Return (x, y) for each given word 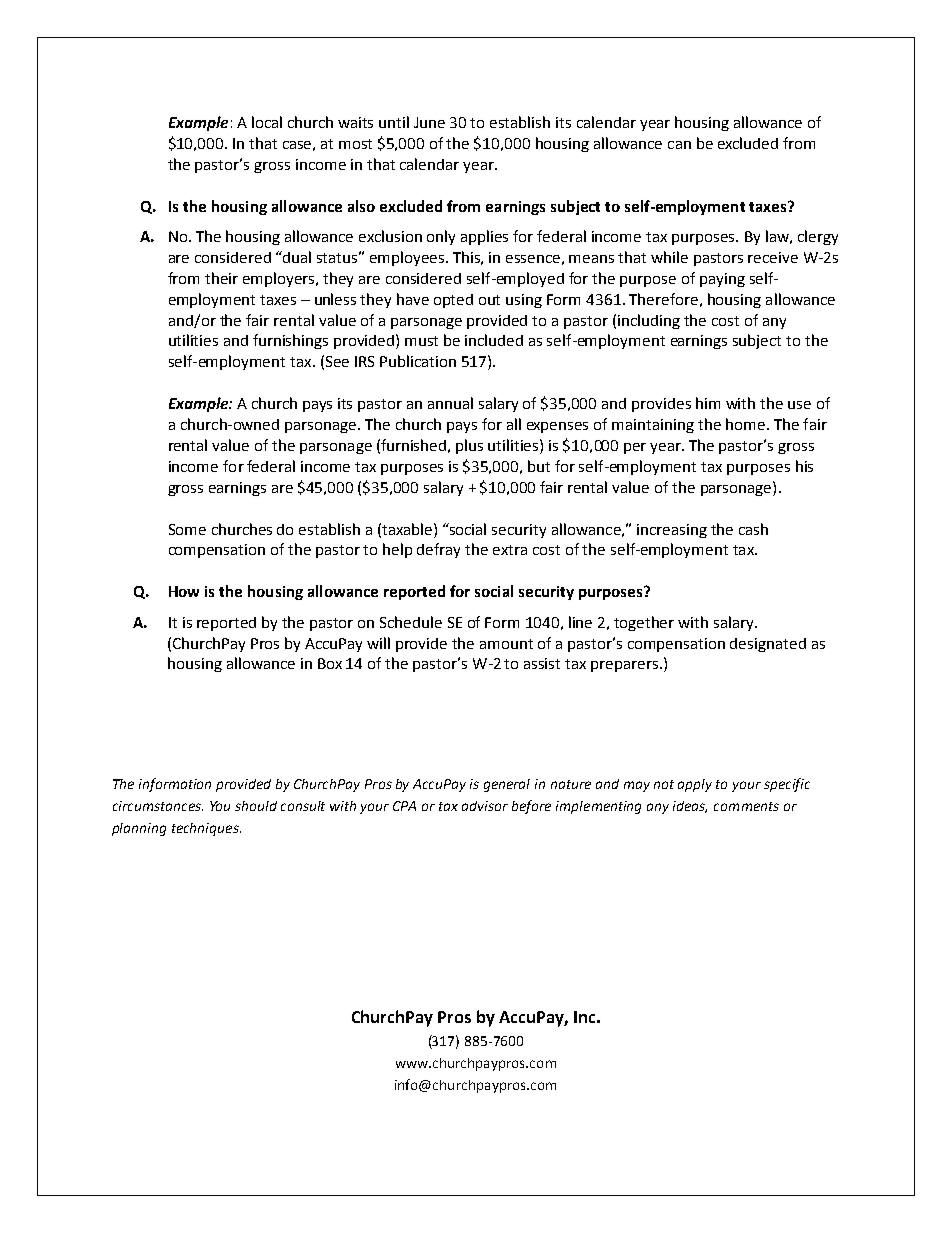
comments (746, 806)
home (745, 424)
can (679, 145)
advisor (485, 806)
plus (469, 446)
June (429, 122)
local (267, 122)
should (256, 806)
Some (187, 529)
